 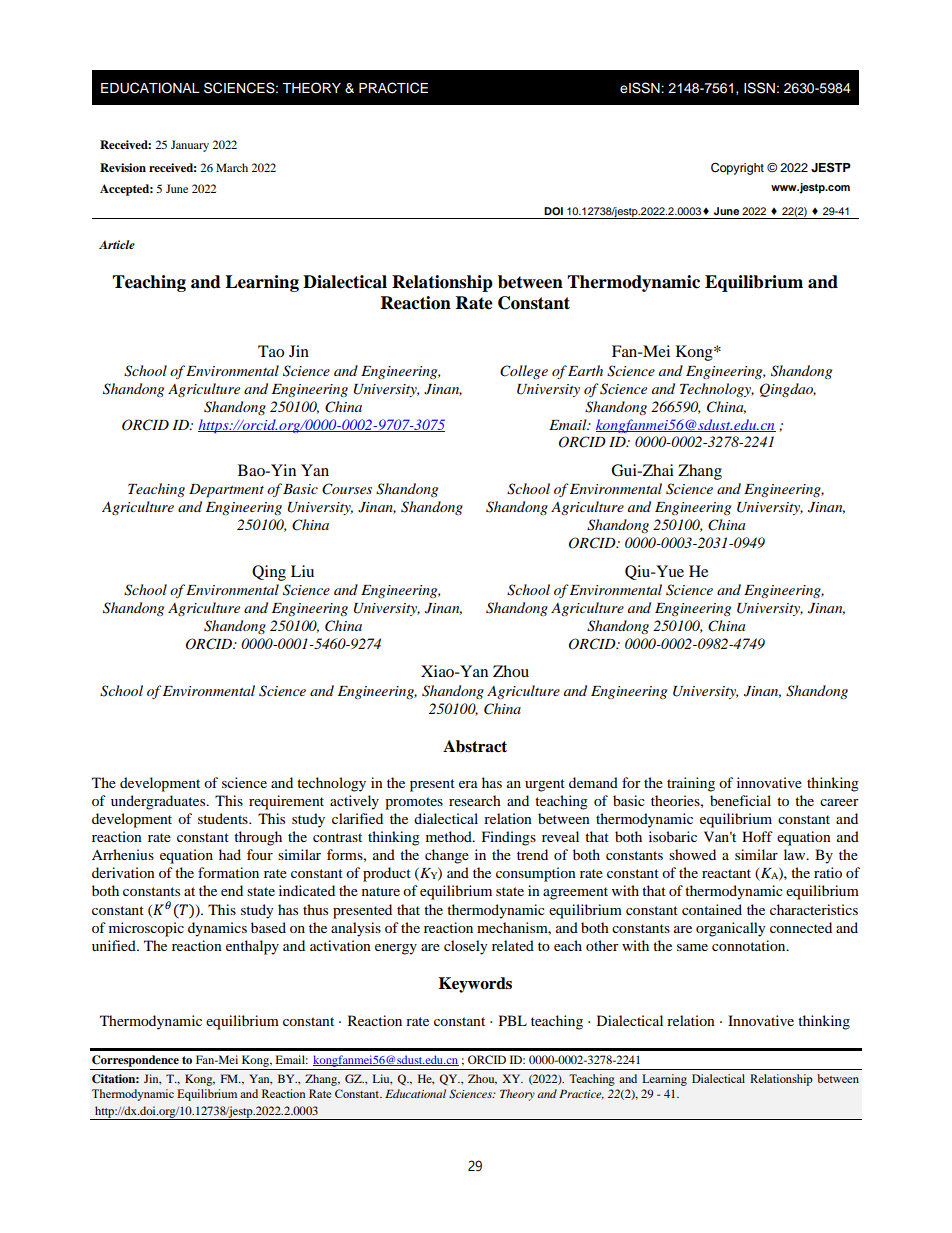 I want to click on undergraduates, so click(x=159, y=802).
